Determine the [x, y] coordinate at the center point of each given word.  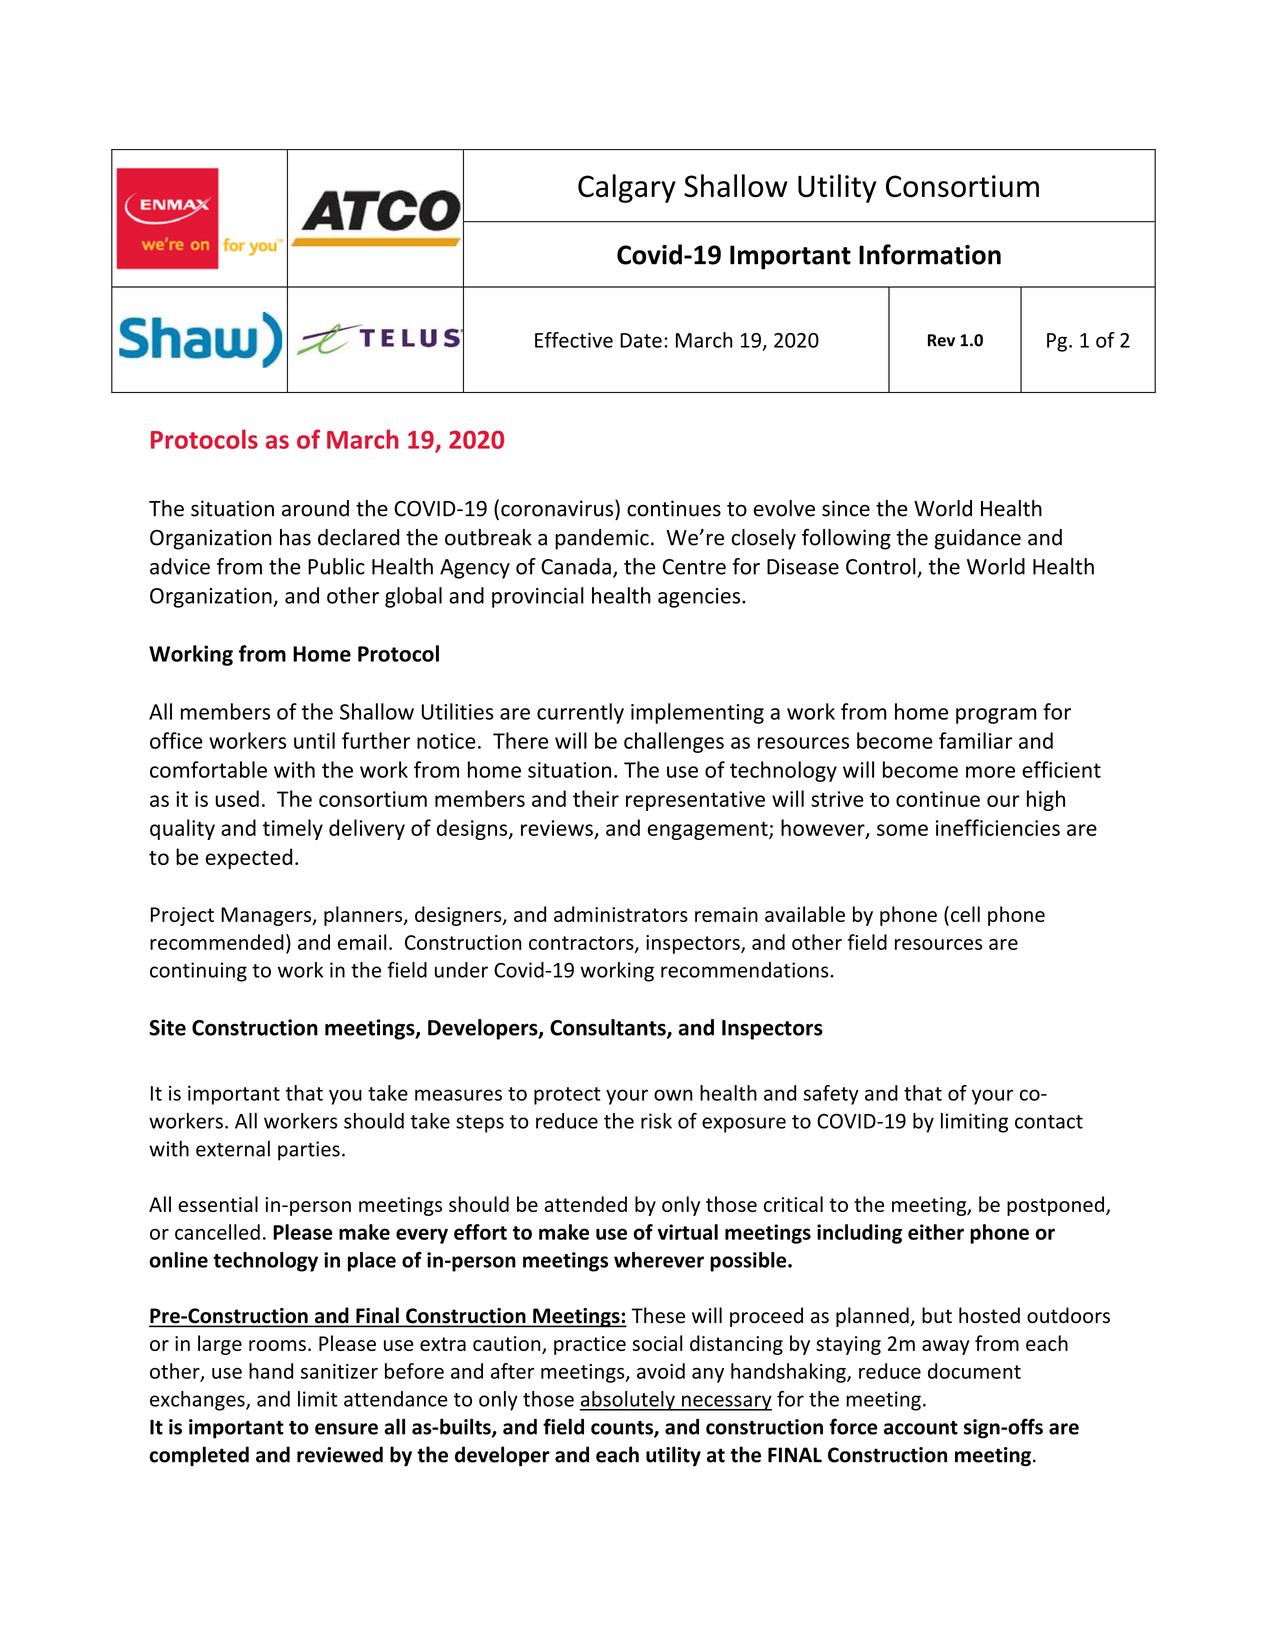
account [921, 1428]
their [596, 798]
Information [930, 254]
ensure [346, 1429]
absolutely [628, 1401]
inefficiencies [998, 827]
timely [293, 829]
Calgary [627, 188]
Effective [574, 340]
